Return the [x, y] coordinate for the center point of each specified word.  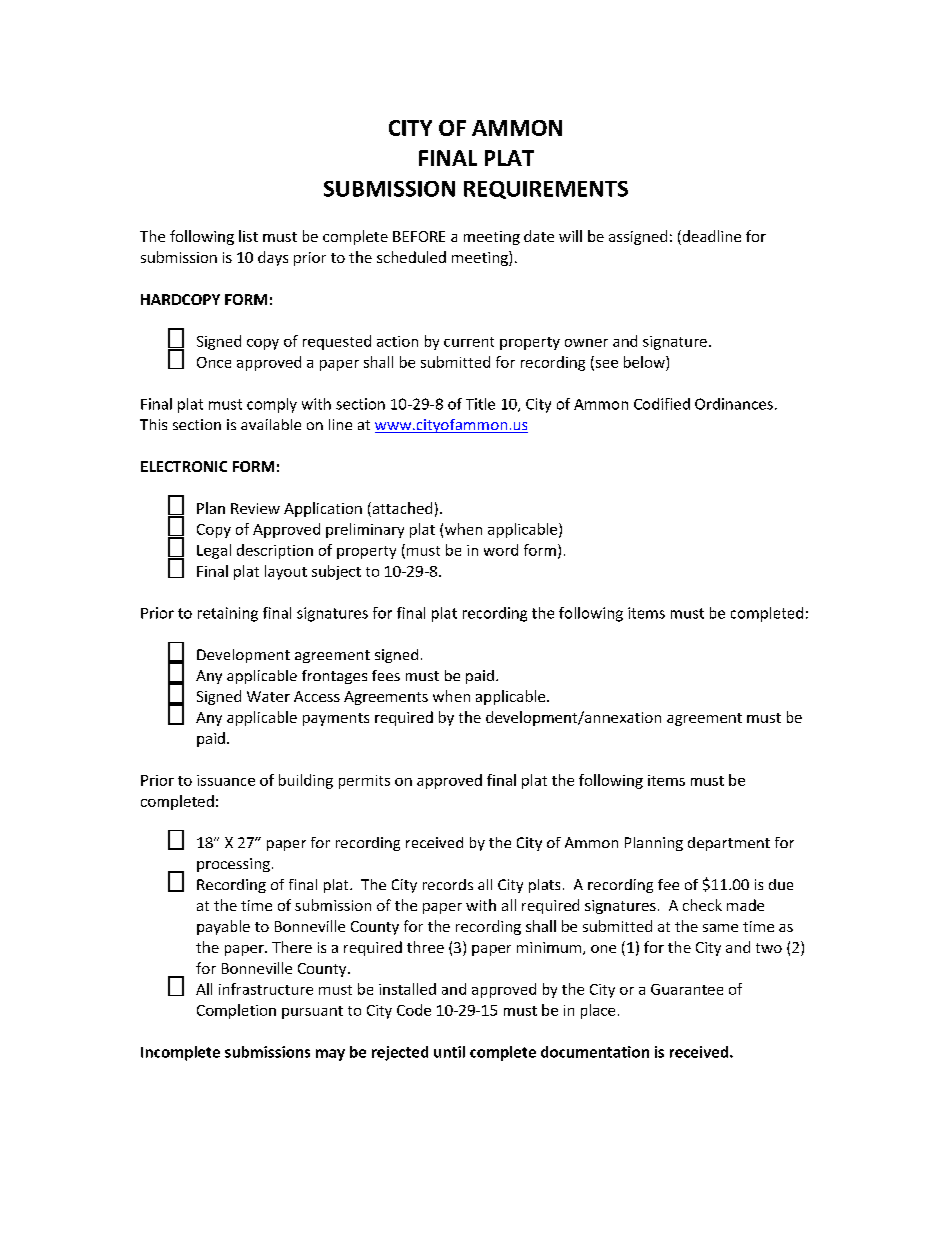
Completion [236, 1011]
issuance [226, 780]
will [570, 236]
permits [364, 782]
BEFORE [419, 236]
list [248, 236]
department [729, 844]
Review [255, 508]
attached [401, 509]
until [449, 1052]
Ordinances [734, 404]
